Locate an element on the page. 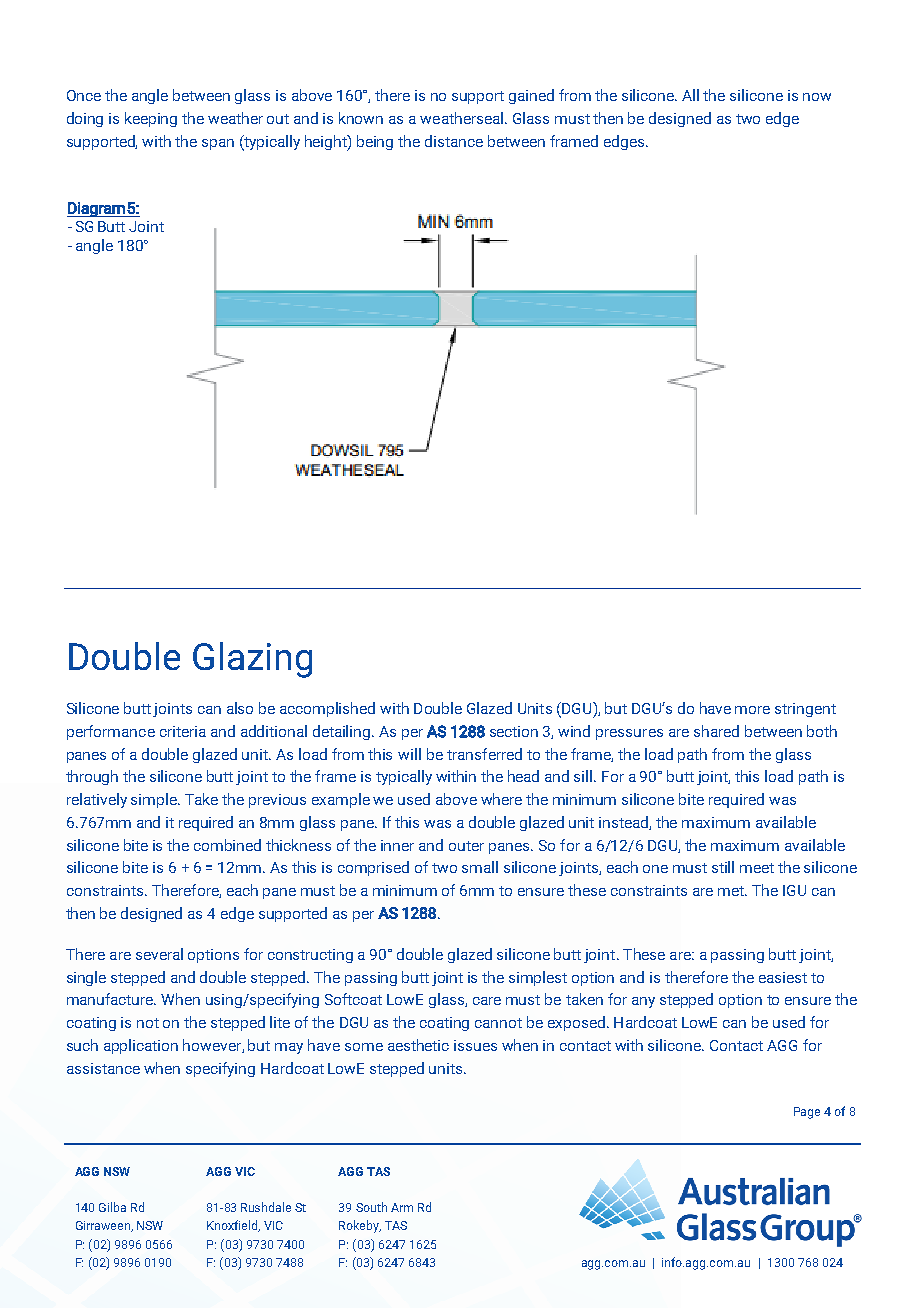 The height and width of the image is (1308, 924). assistance is located at coordinates (103, 1068).
